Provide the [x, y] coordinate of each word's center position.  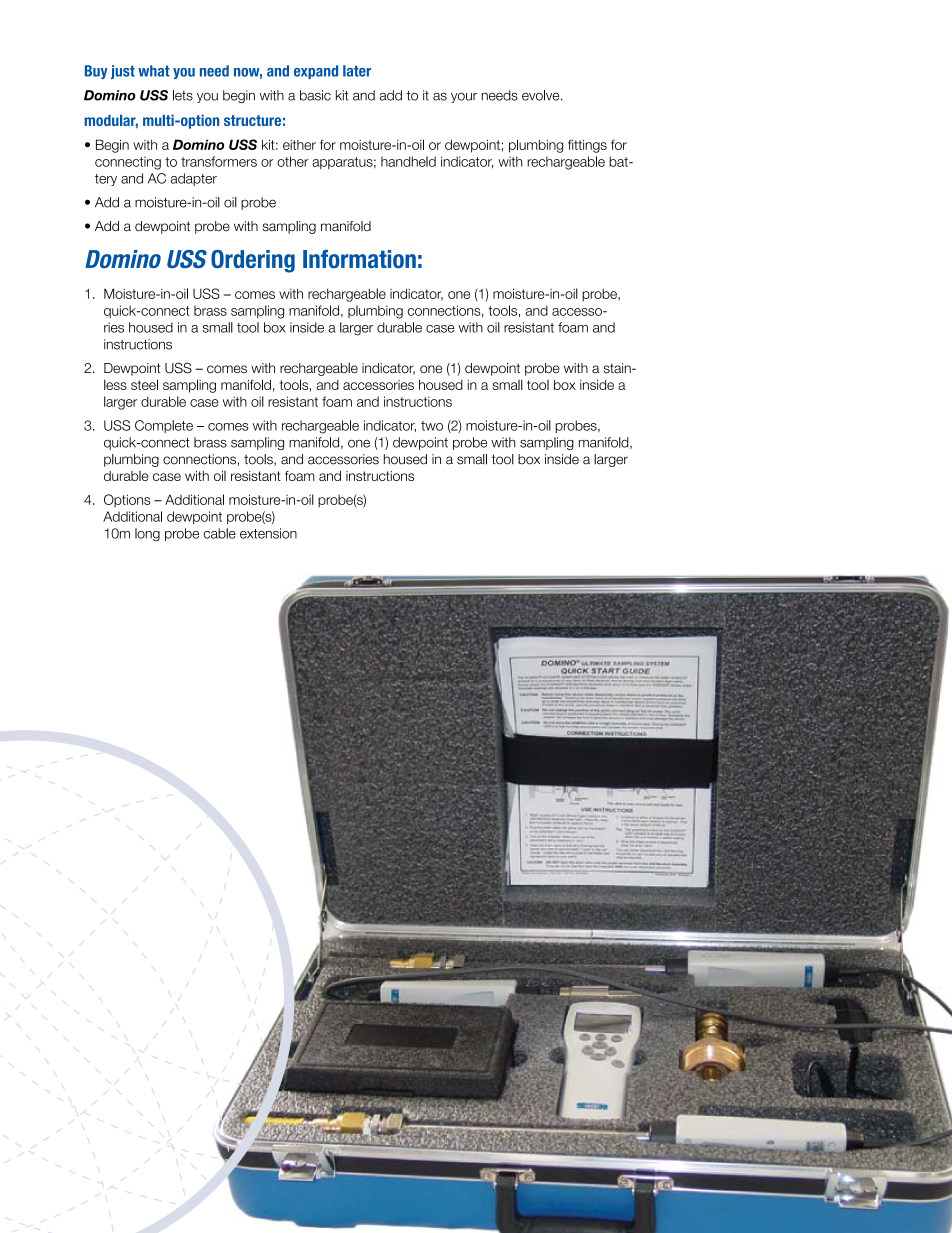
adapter [194, 179]
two [432, 426]
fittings [587, 146]
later [357, 71]
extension [268, 533]
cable [220, 533]
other [293, 161]
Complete [164, 426]
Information [359, 259]
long [147, 535]
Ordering [253, 261]
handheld [408, 161]
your [464, 98]
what [154, 71]
